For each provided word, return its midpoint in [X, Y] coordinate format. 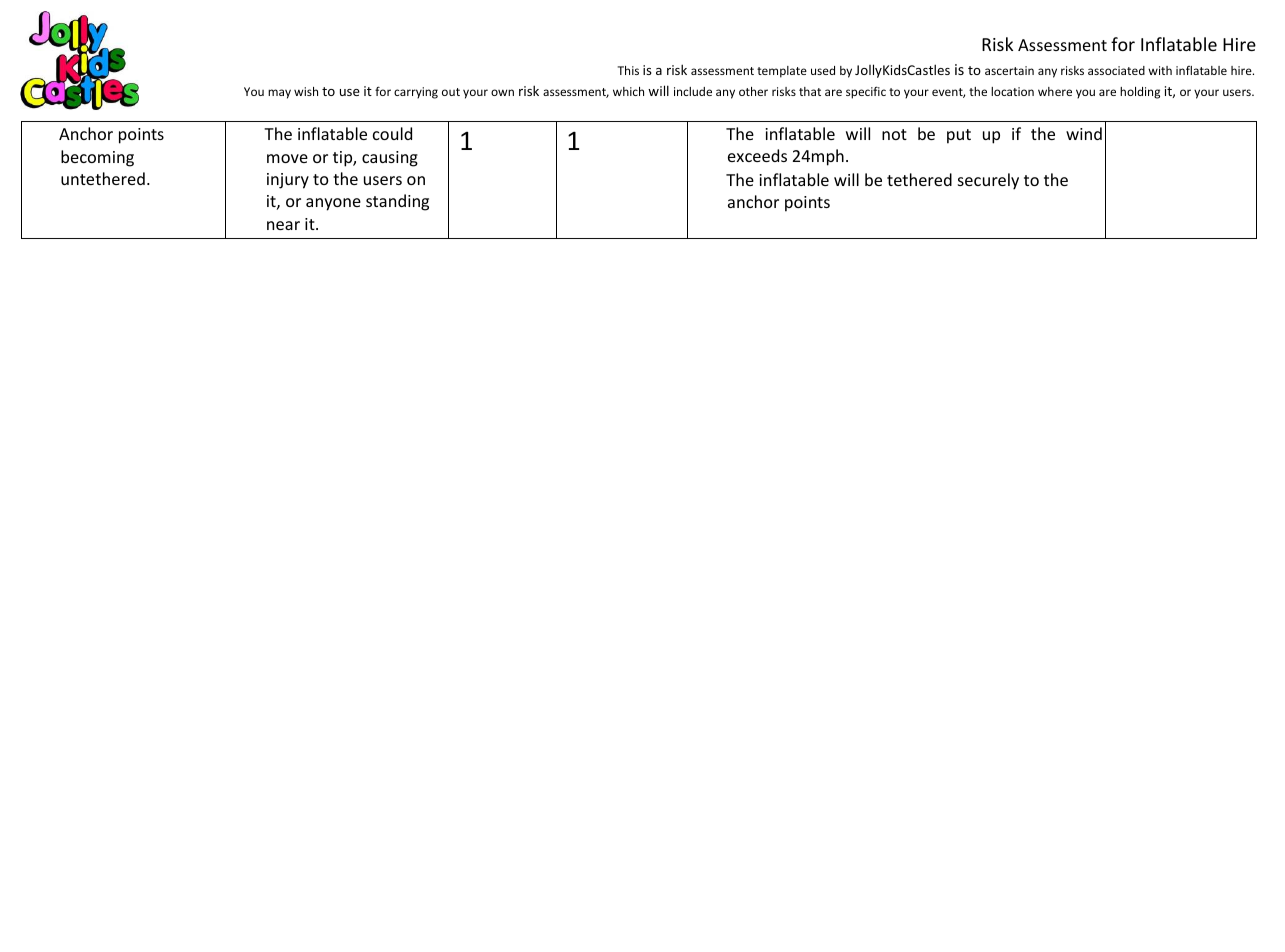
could [392, 133]
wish [306, 91]
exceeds [757, 155]
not [894, 134]
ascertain [1009, 70]
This [628, 70]
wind [1084, 133]
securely [988, 181]
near [283, 225]
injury [288, 181]
